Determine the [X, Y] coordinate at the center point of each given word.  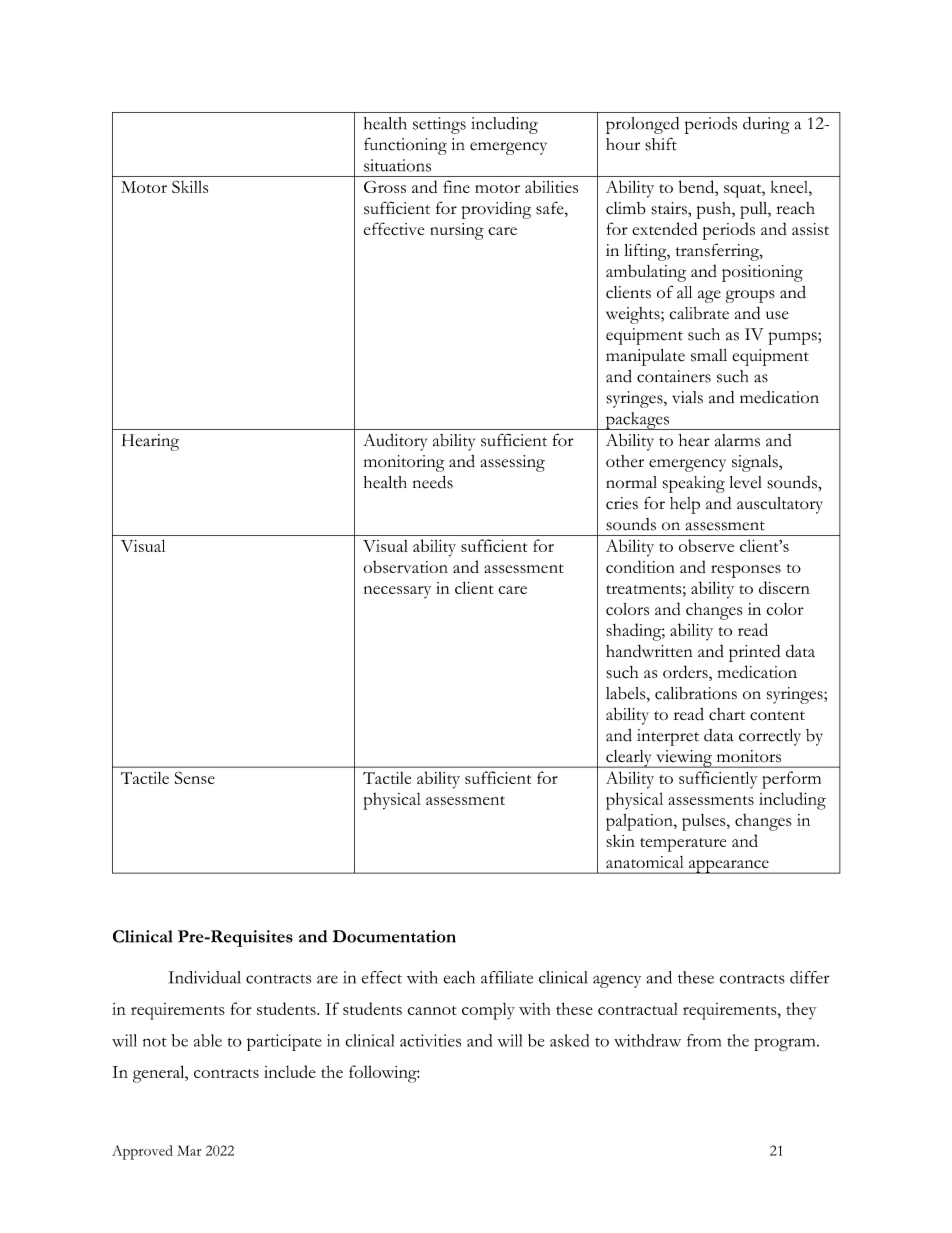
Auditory [395, 442]
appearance [728, 867]
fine [456, 186]
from [704, 1040]
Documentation [394, 936]
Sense [195, 777]
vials [687, 397]
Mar [189, 1150]
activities [430, 1040]
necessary [397, 592]
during [766, 125]
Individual [205, 977]
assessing [513, 463]
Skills [190, 186]
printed [754, 653]
